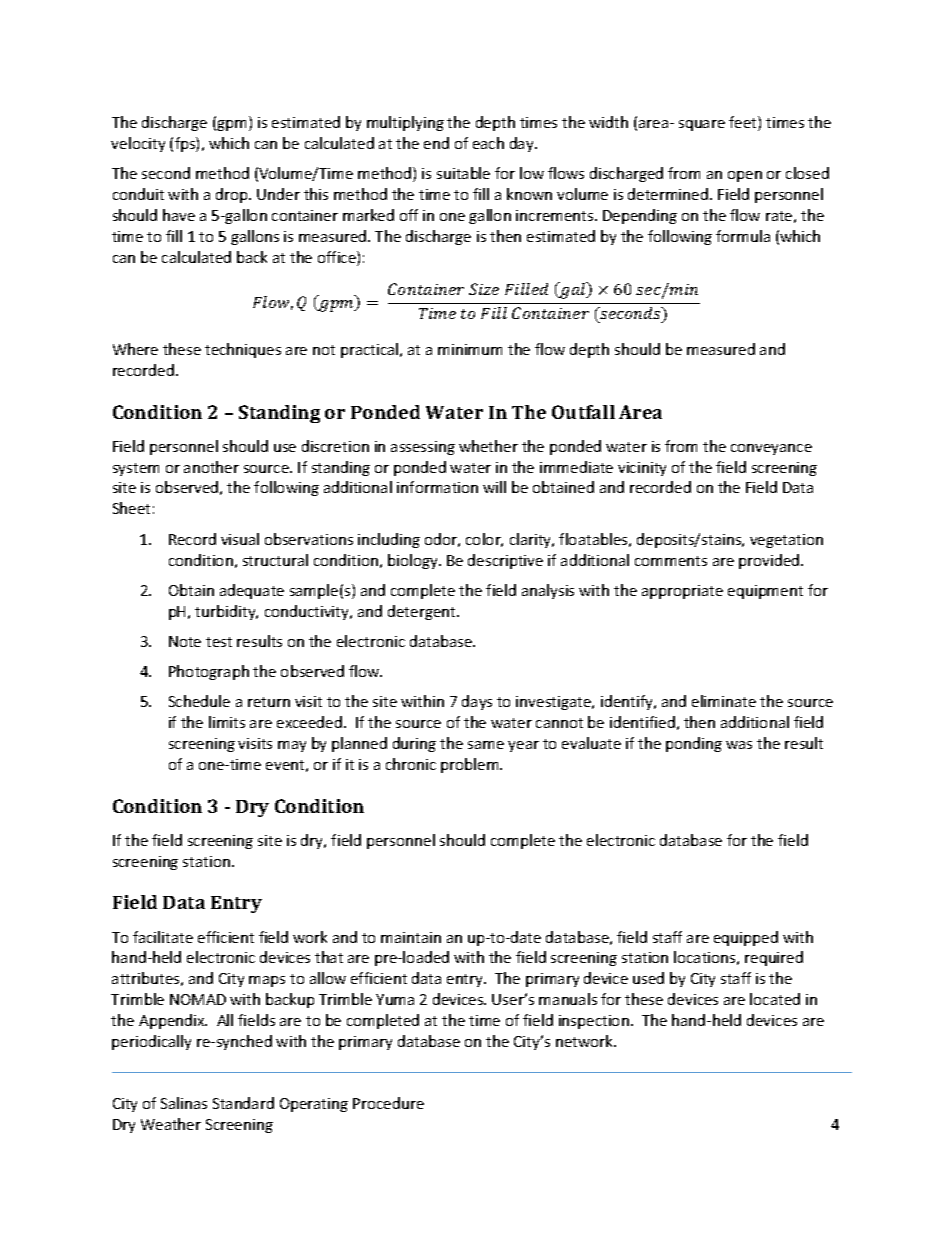 The image size is (952, 1233). What do you see at coordinates (488, 143) in the page?
I see `each` at bounding box center [488, 143].
